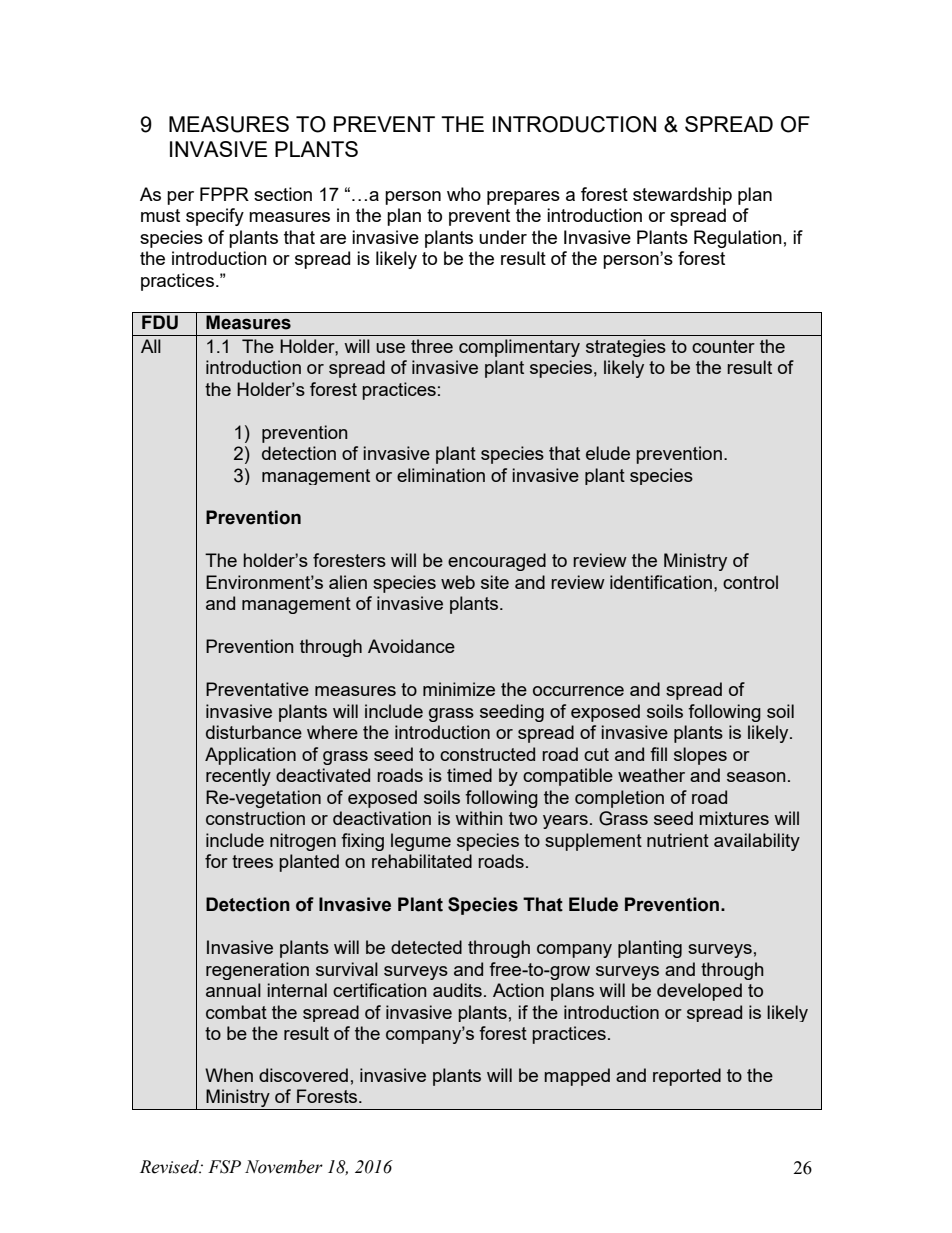 Image resolution: width=952 pixels, height=1233 pixels. What do you see at coordinates (459, 689) in the page?
I see `minimize` at bounding box center [459, 689].
